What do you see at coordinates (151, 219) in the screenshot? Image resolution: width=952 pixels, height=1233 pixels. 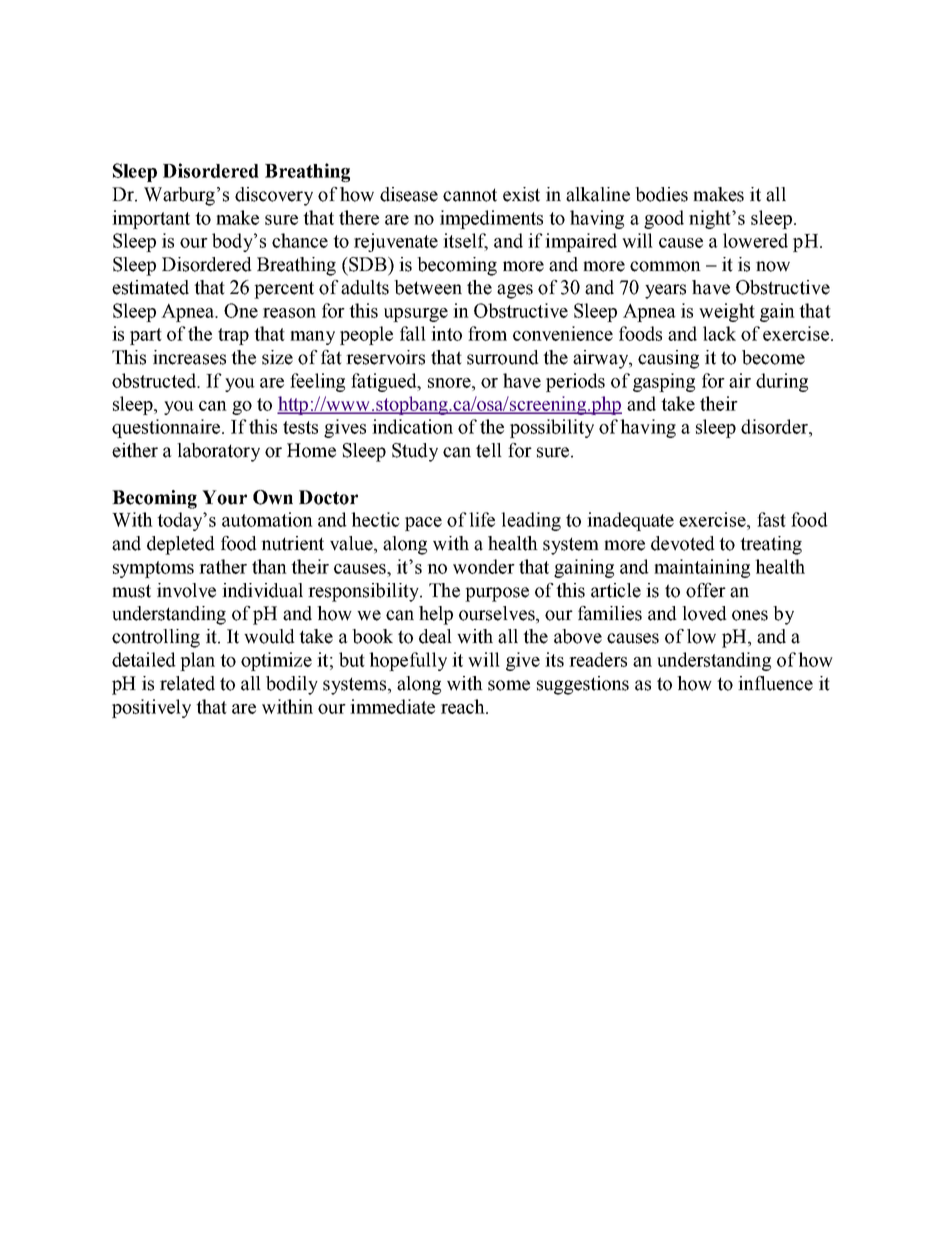 I see `important` at bounding box center [151, 219].
